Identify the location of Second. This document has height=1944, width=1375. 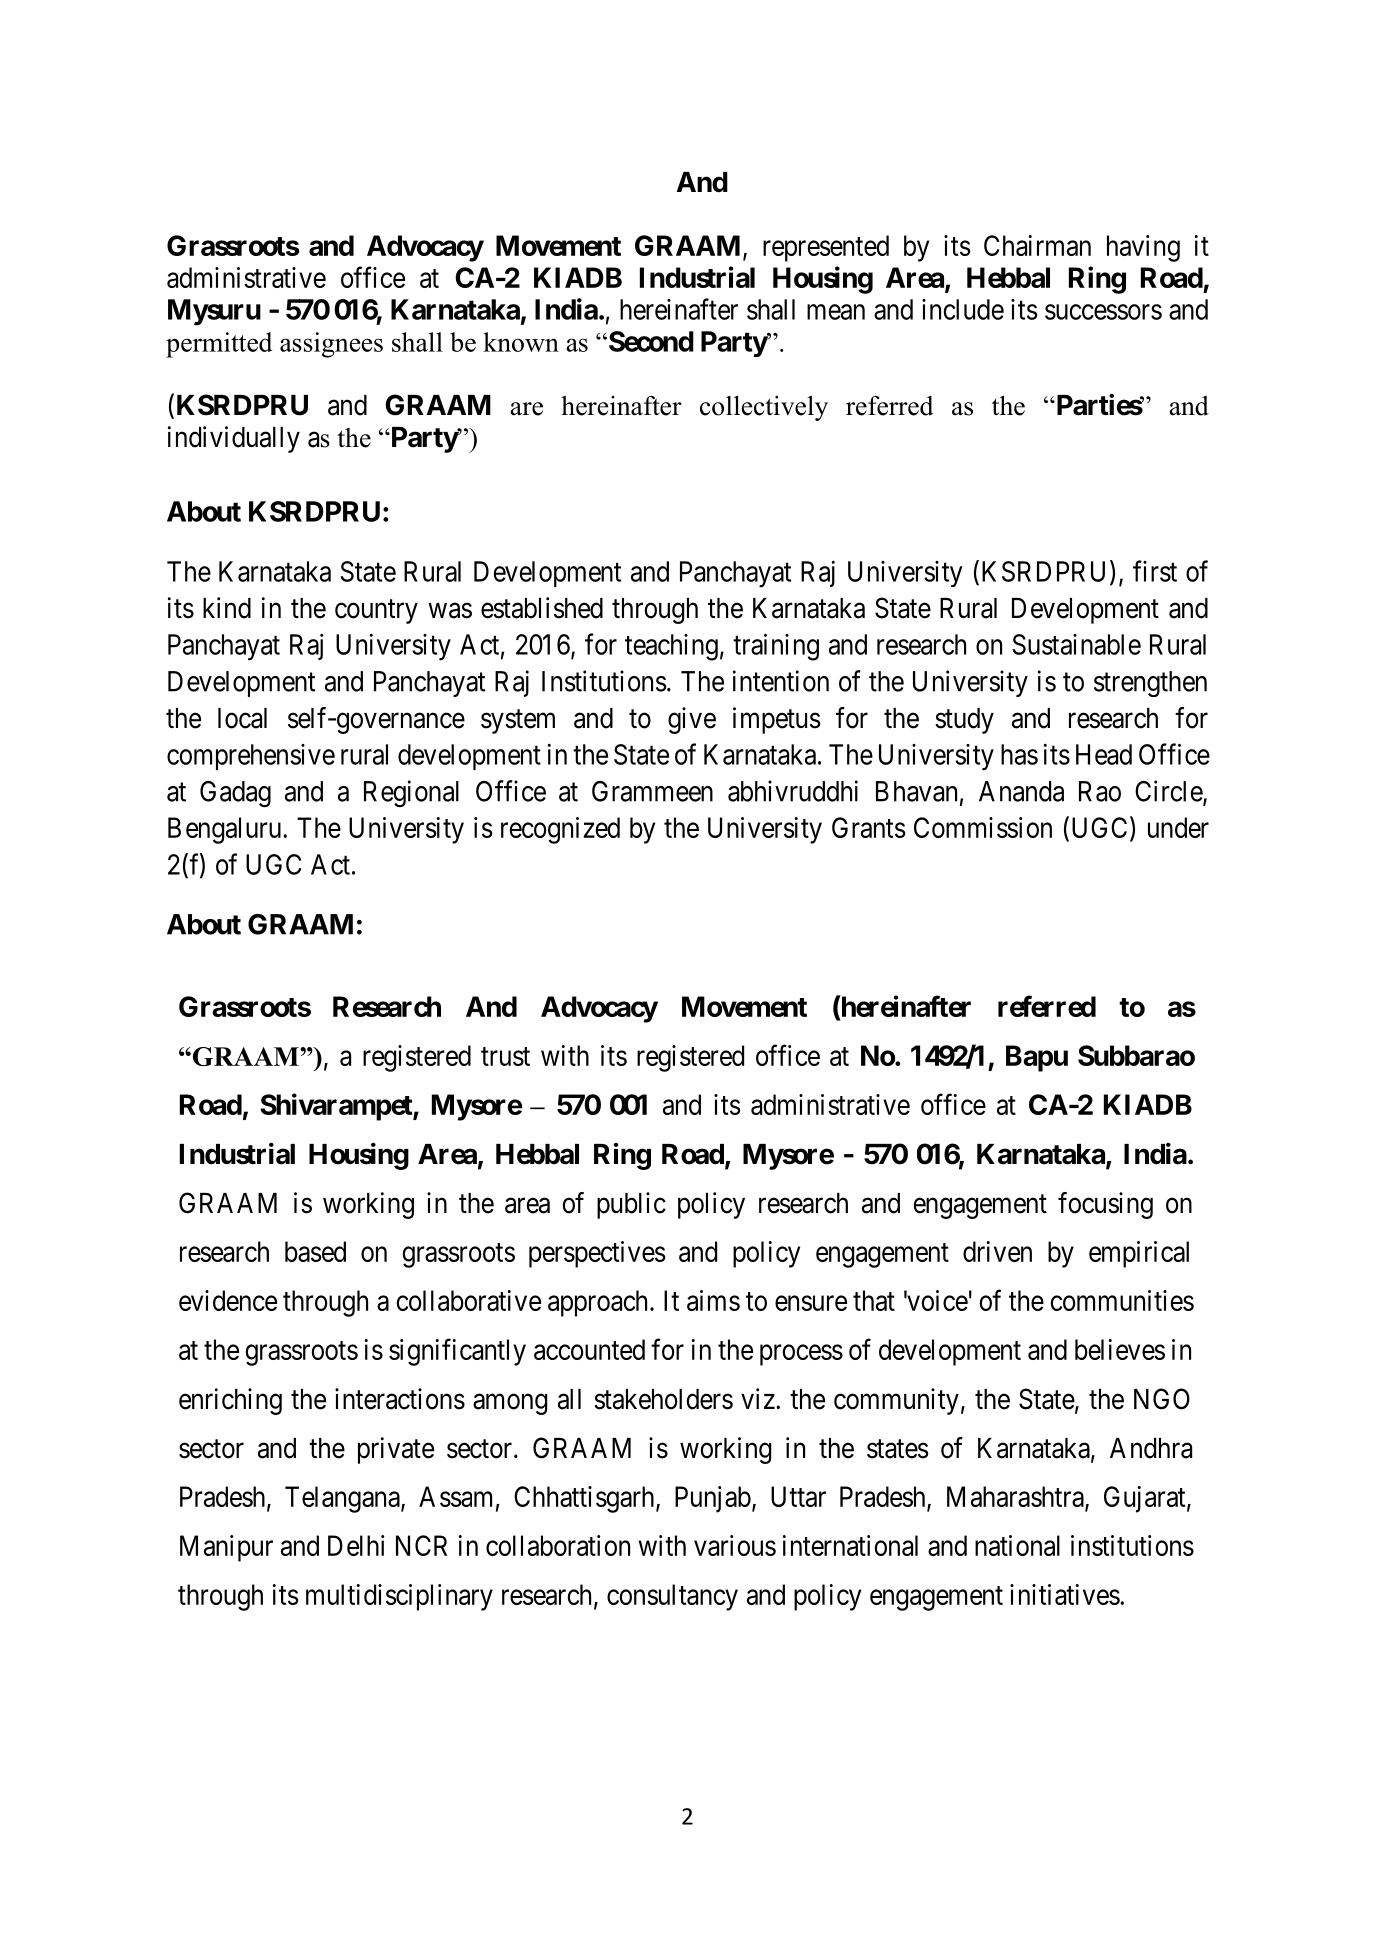
(650, 341).
